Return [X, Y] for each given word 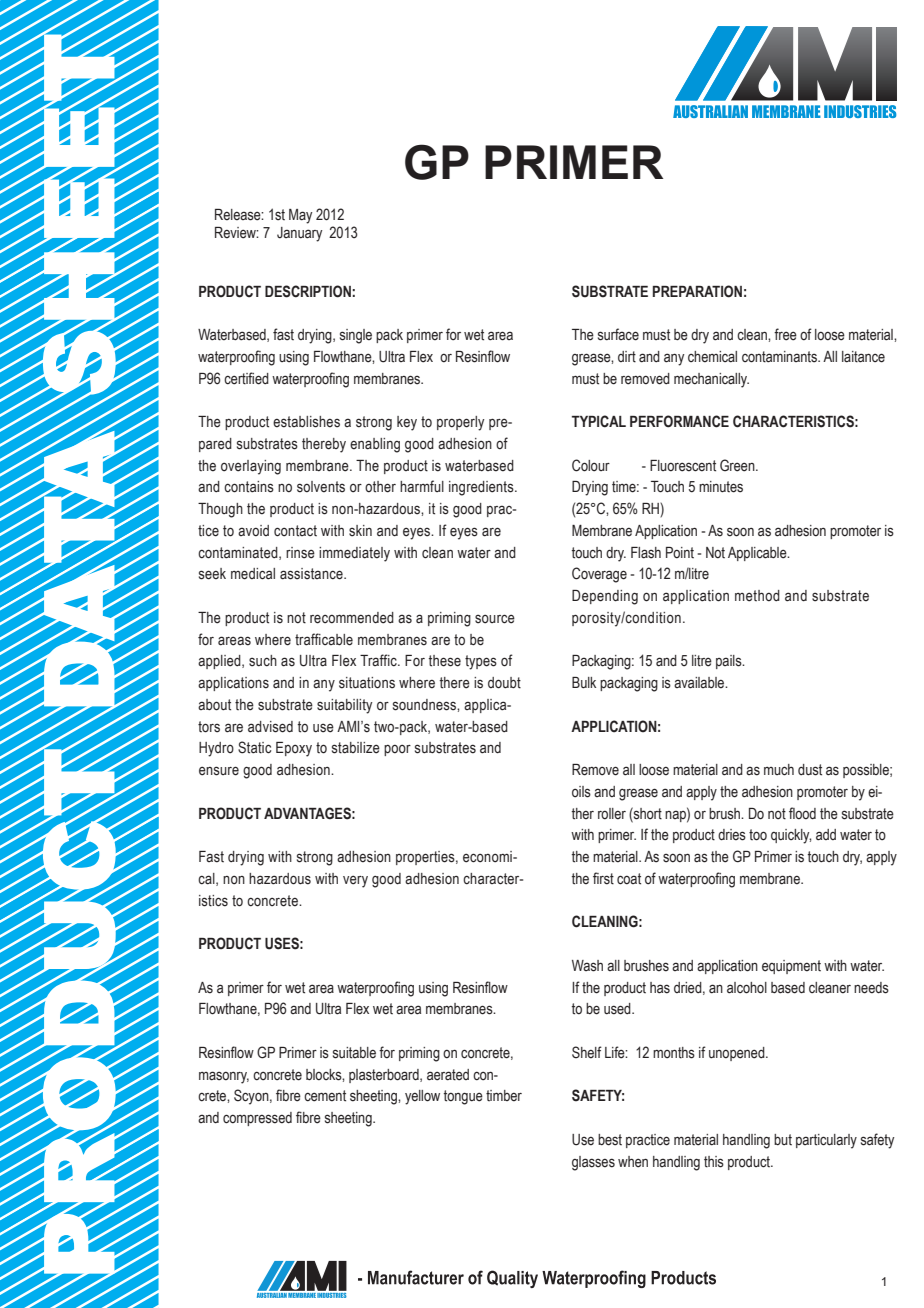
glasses [593, 1163]
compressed [257, 1119]
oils [581, 792]
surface [618, 334]
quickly [791, 836]
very [355, 881]
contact [295, 531]
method [757, 596]
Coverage [599, 575]
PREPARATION [697, 291]
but [783, 1139]
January [299, 234]
